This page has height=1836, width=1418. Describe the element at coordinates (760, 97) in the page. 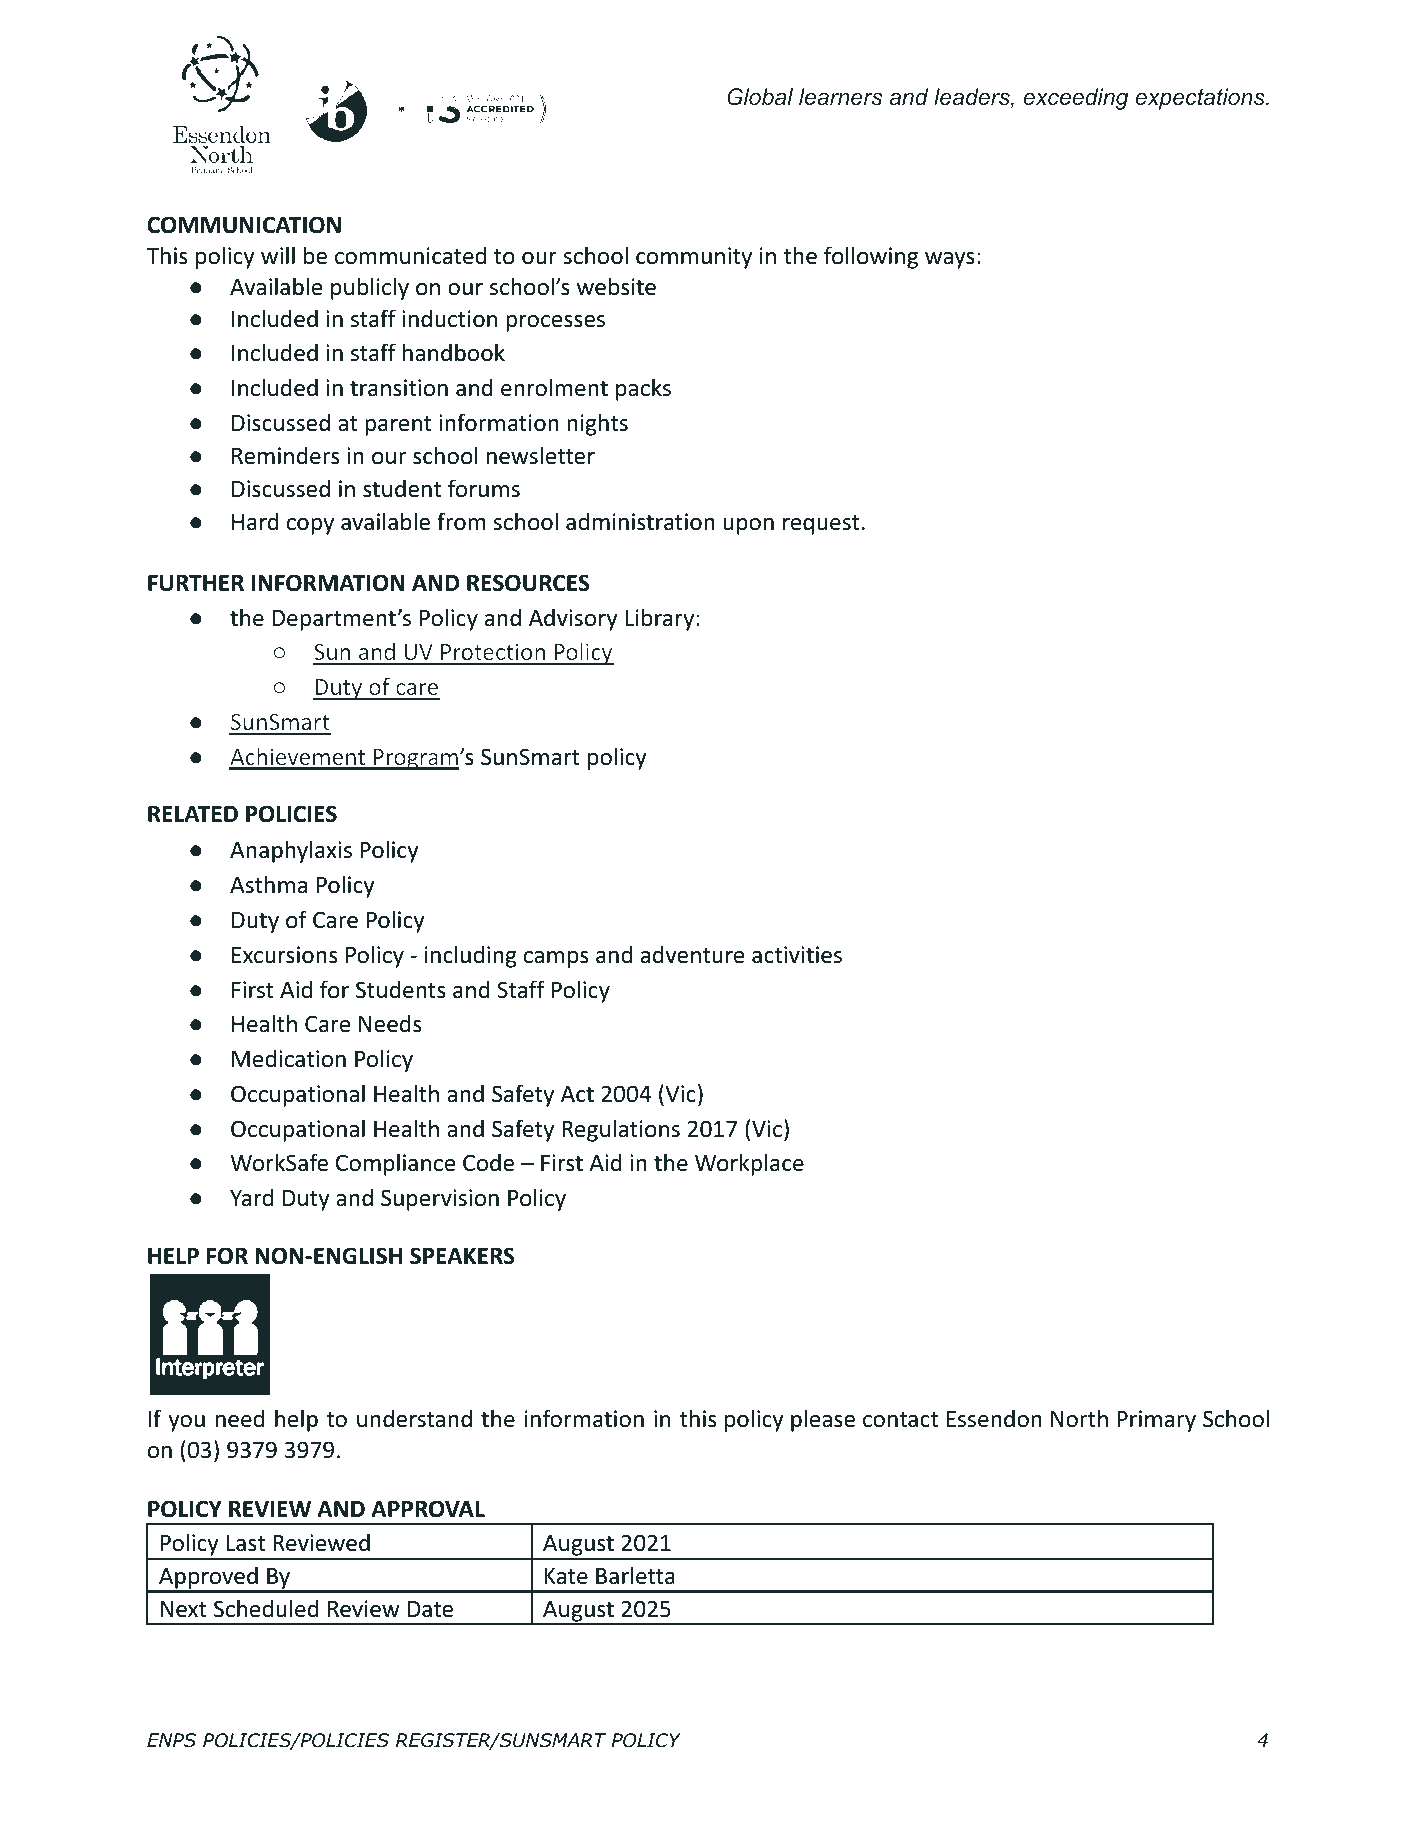

I see `Global` at that location.
